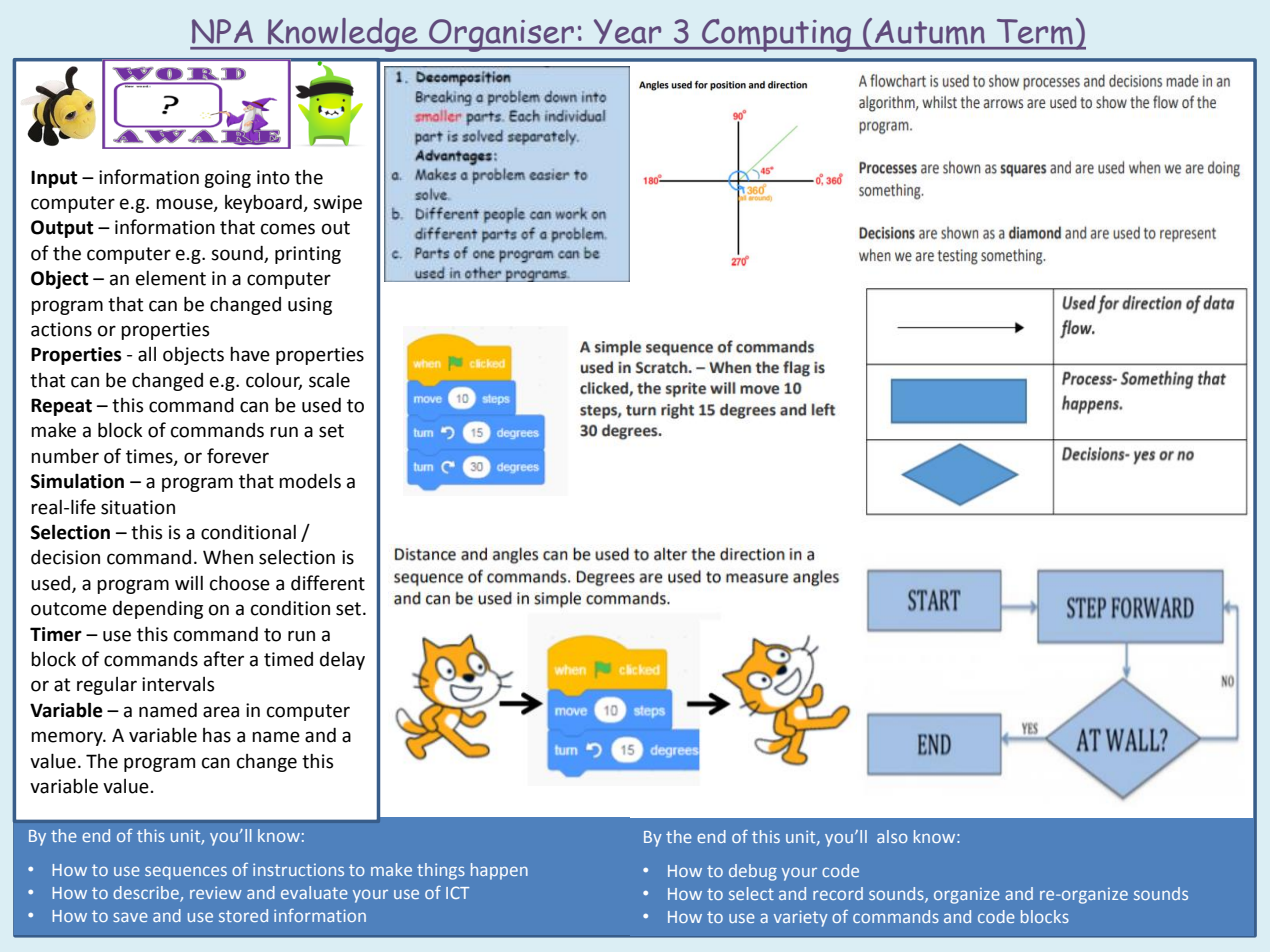 Image resolution: width=1270 pixels, height=952 pixels. What do you see at coordinates (189, 583) in the screenshot?
I see `will` at bounding box center [189, 583].
